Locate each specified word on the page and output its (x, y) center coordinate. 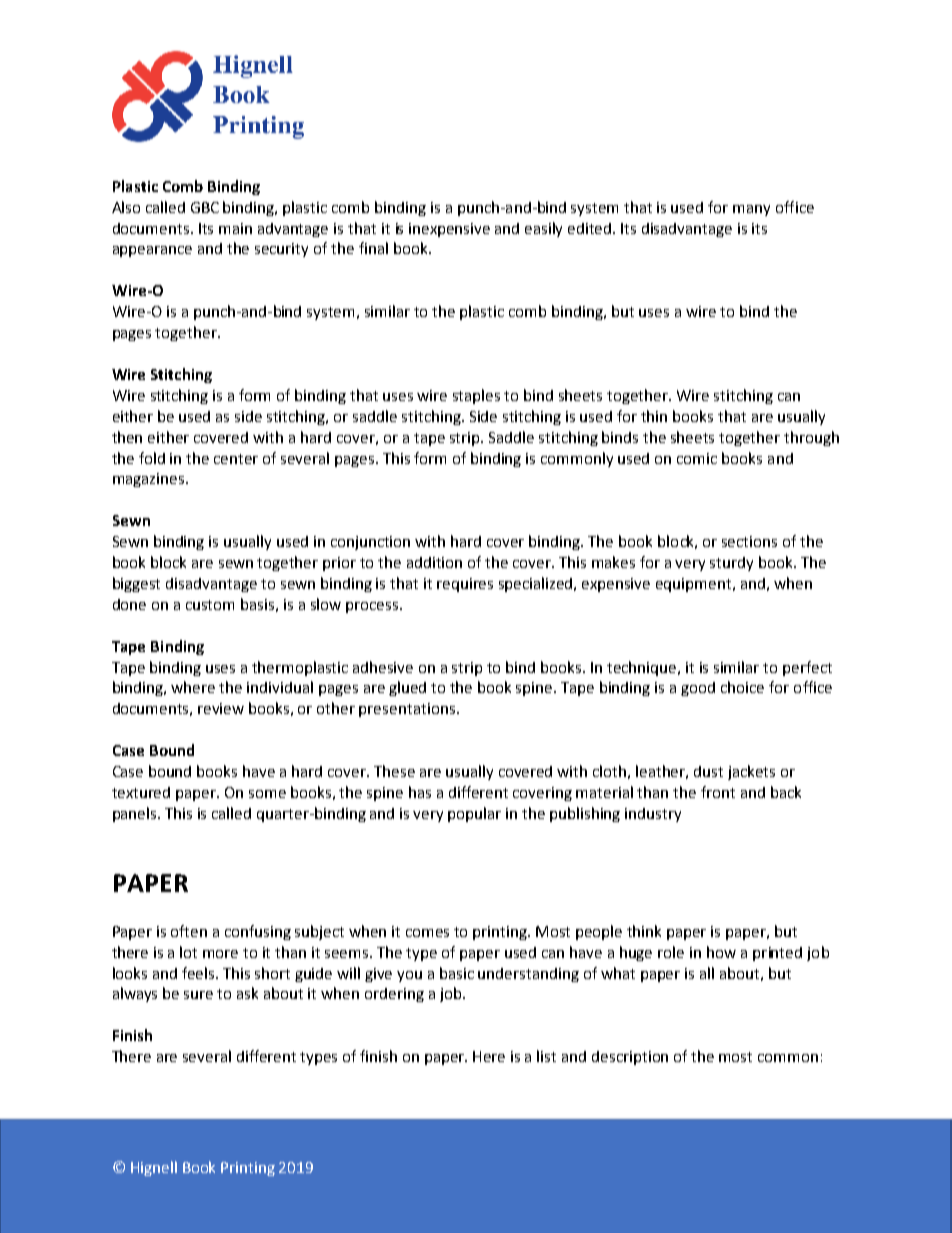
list (546, 1056)
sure (198, 995)
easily (543, 229)
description (630, 1058)
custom (210, 605)
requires (465, 585)
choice (742, 687)
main (235, 228)
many (751, 210)
